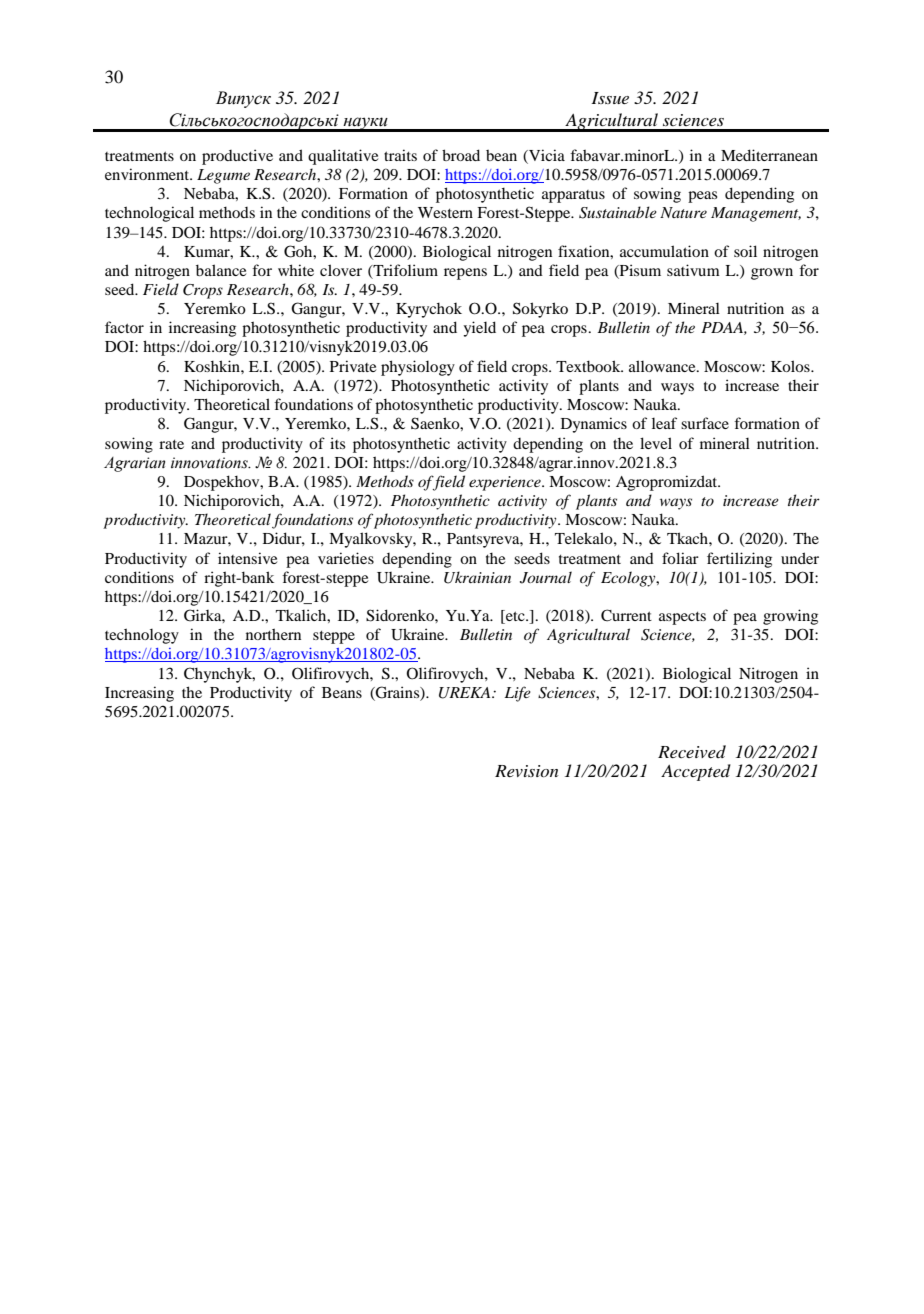  Describe the element at coordinates (506, 483) in the screenshot. I see `experience` at that location.
